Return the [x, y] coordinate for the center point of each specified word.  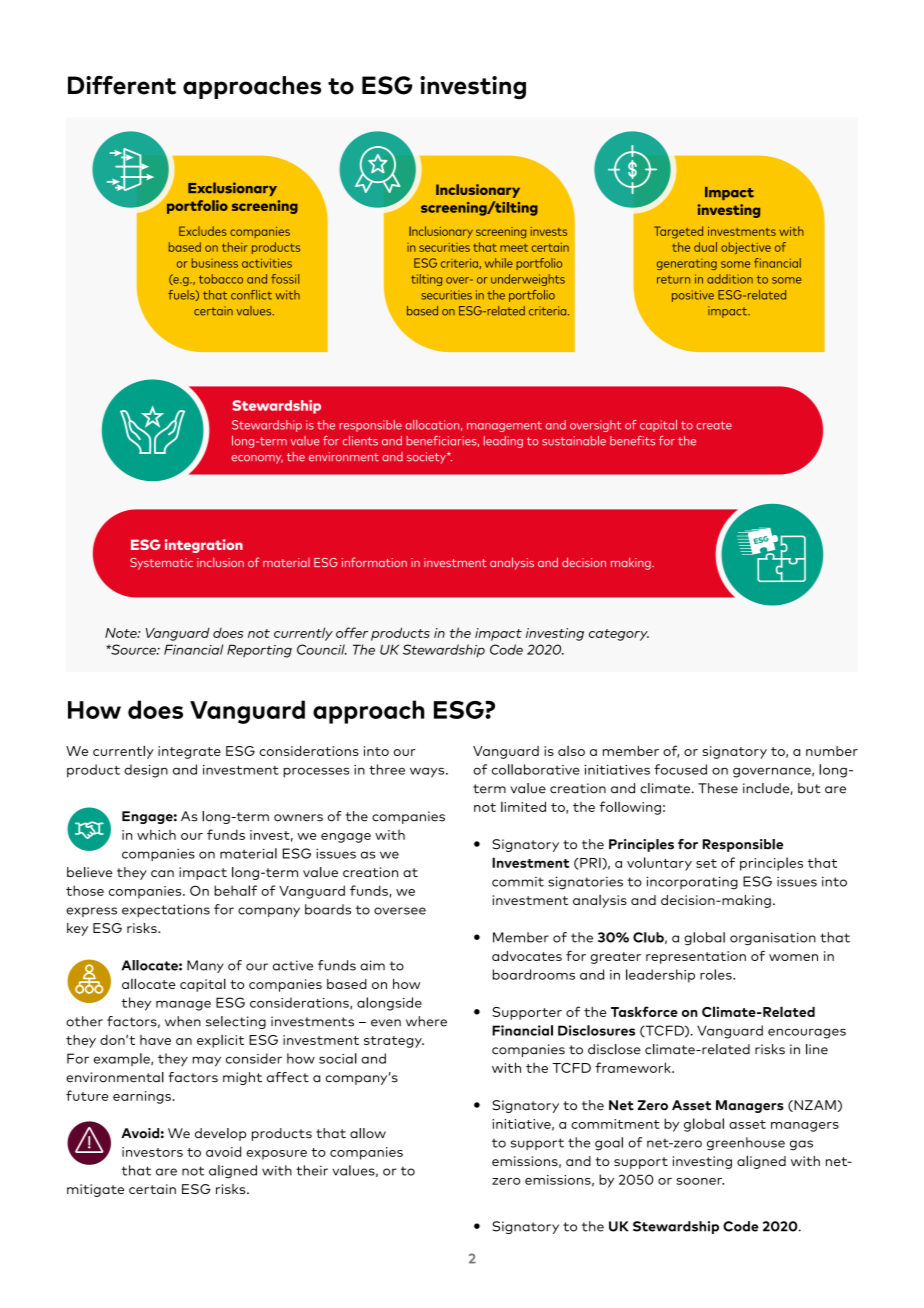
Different [122, 85]
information [374, 562]
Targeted [678, 232]
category [619, 635]
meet [514, 248]
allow [368, 1133]
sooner [700, 1181]
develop [220, 1134]
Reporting [259, 651]
